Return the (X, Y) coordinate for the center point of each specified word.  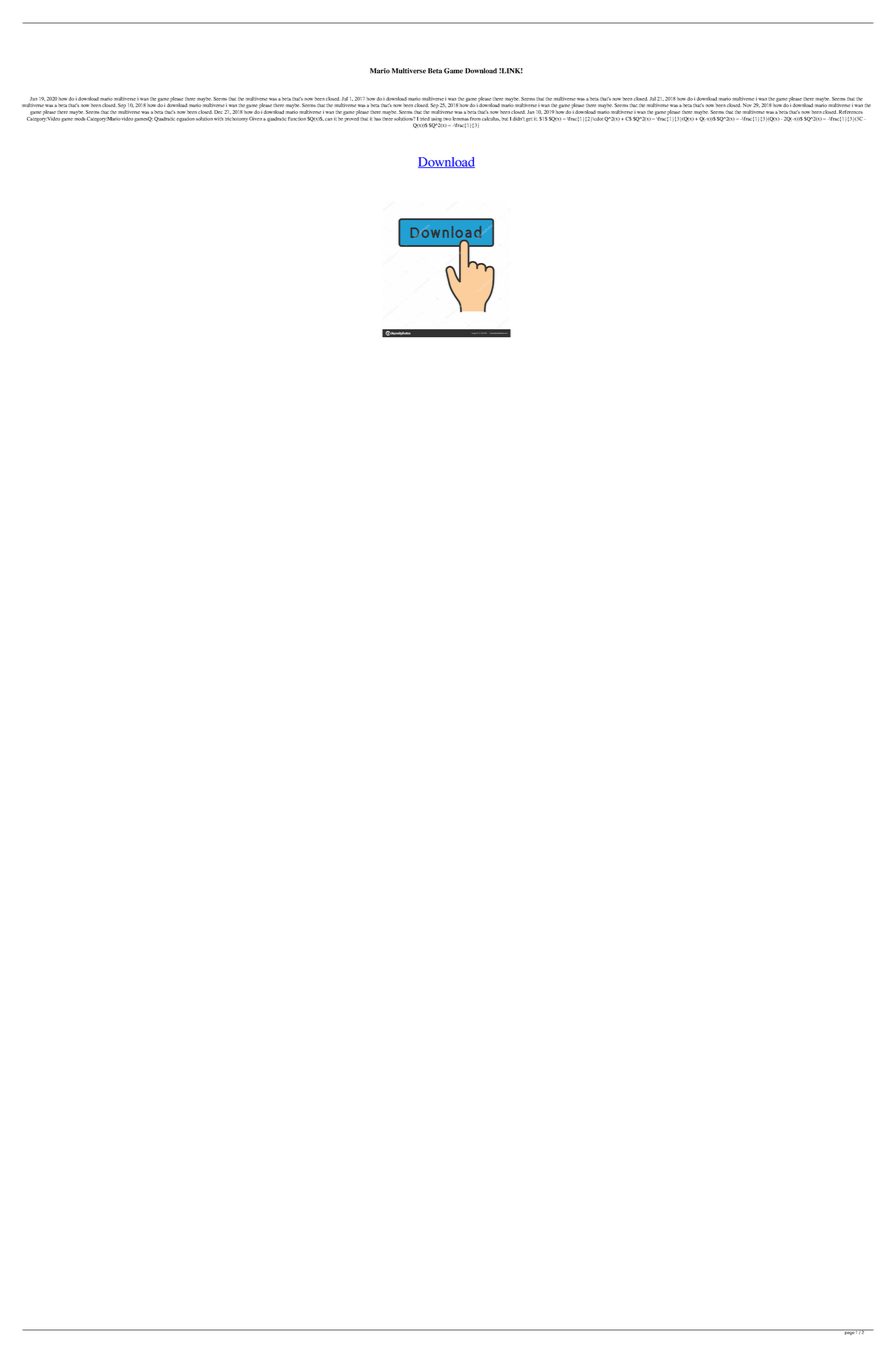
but (505, 119)
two (447, 119)
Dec (218, 112)
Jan (530, 112)
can (328, 119)
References (851, 112)
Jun (33, 99)
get (529, 120)
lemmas (461, 118)
